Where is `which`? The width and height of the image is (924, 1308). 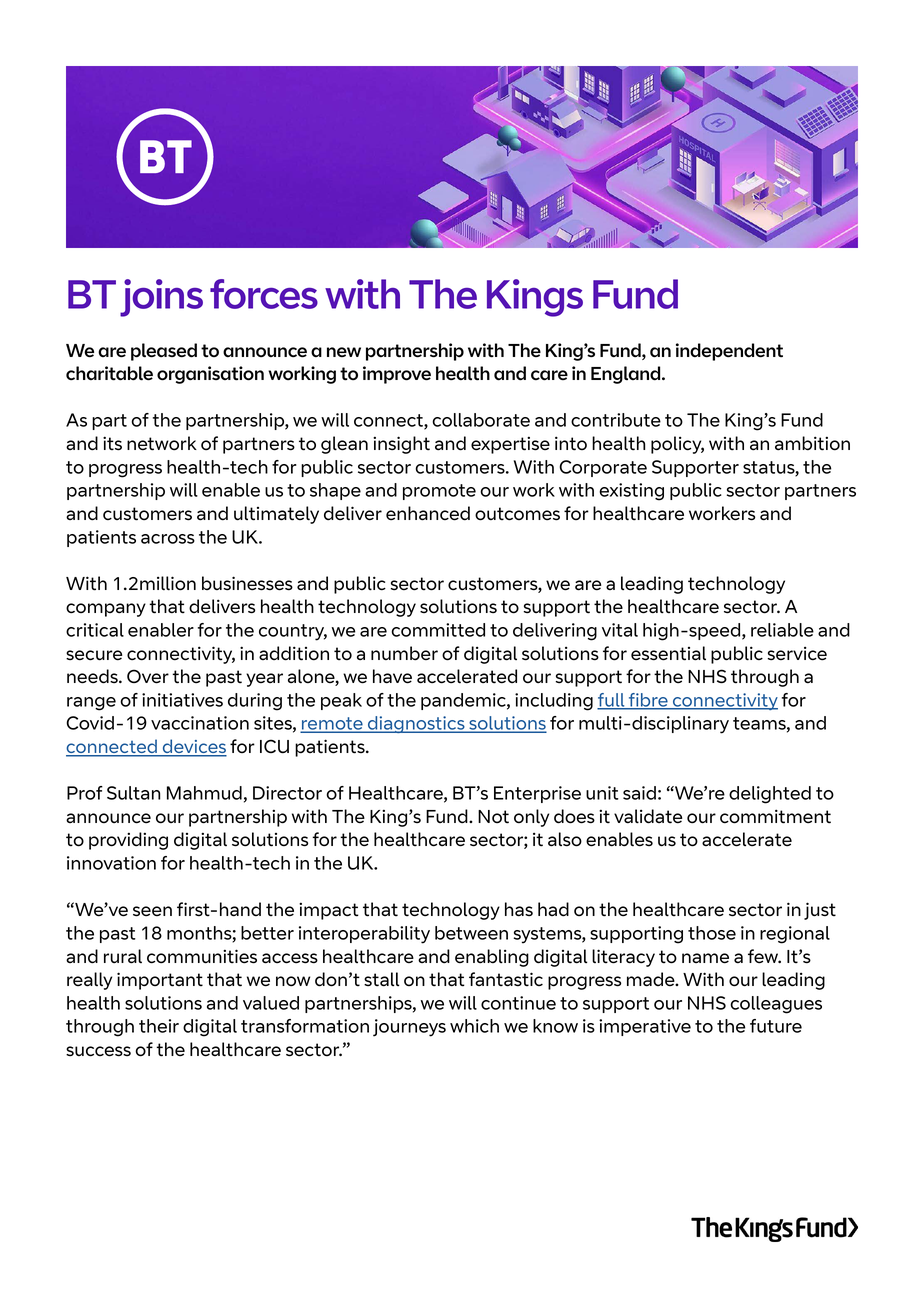
which is located at coordinates (474, 1026).
